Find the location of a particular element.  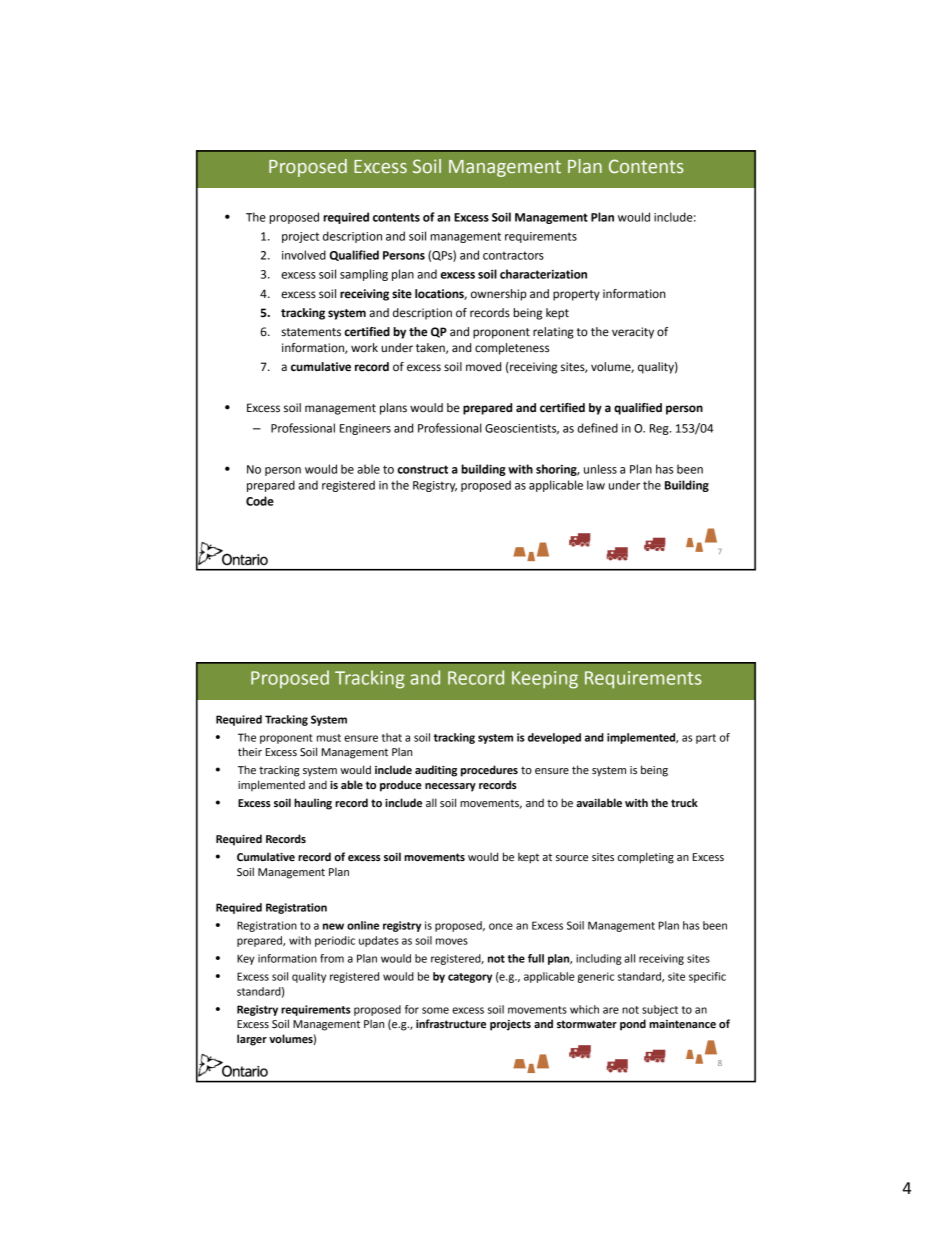

procedures is located at coordinates (489, 771).
